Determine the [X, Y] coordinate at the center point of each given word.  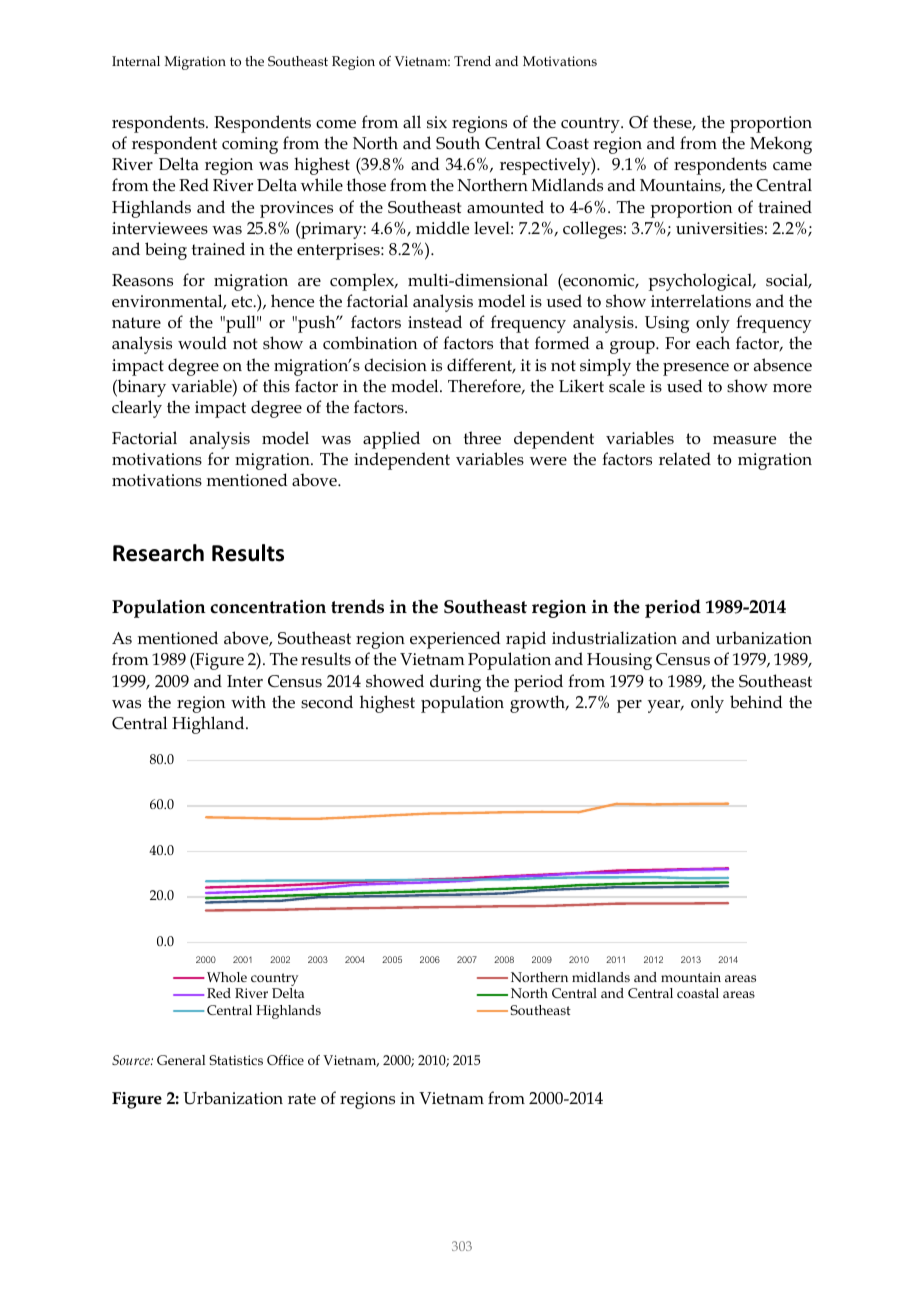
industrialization [614, 637]
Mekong [781, 145]
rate [302, 1098]
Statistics [236, 1060]
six [437, 122]
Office [285, 1060]
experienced [455, 640]
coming [250, 145]
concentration [268, 607]
